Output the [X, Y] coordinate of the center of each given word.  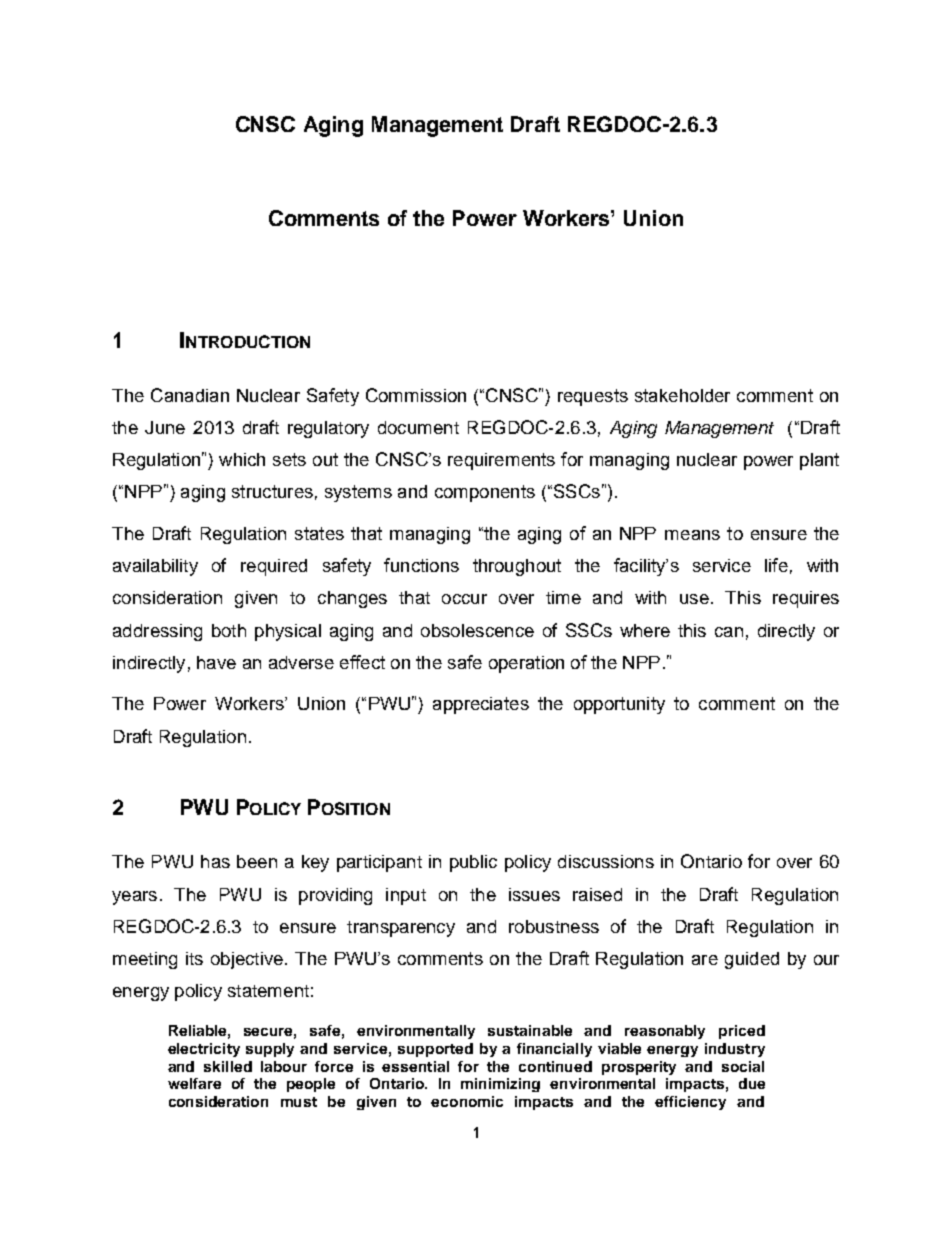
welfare [194, 1083]
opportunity [619, 705]
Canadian [190, 395]
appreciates [481, 705]
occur [464, 599]
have [216, 662]
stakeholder [682, 395]
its [194, 958]
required [274, 567]
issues [534, 894]
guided [752, 960]
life [776, 565]
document [418, 427]
